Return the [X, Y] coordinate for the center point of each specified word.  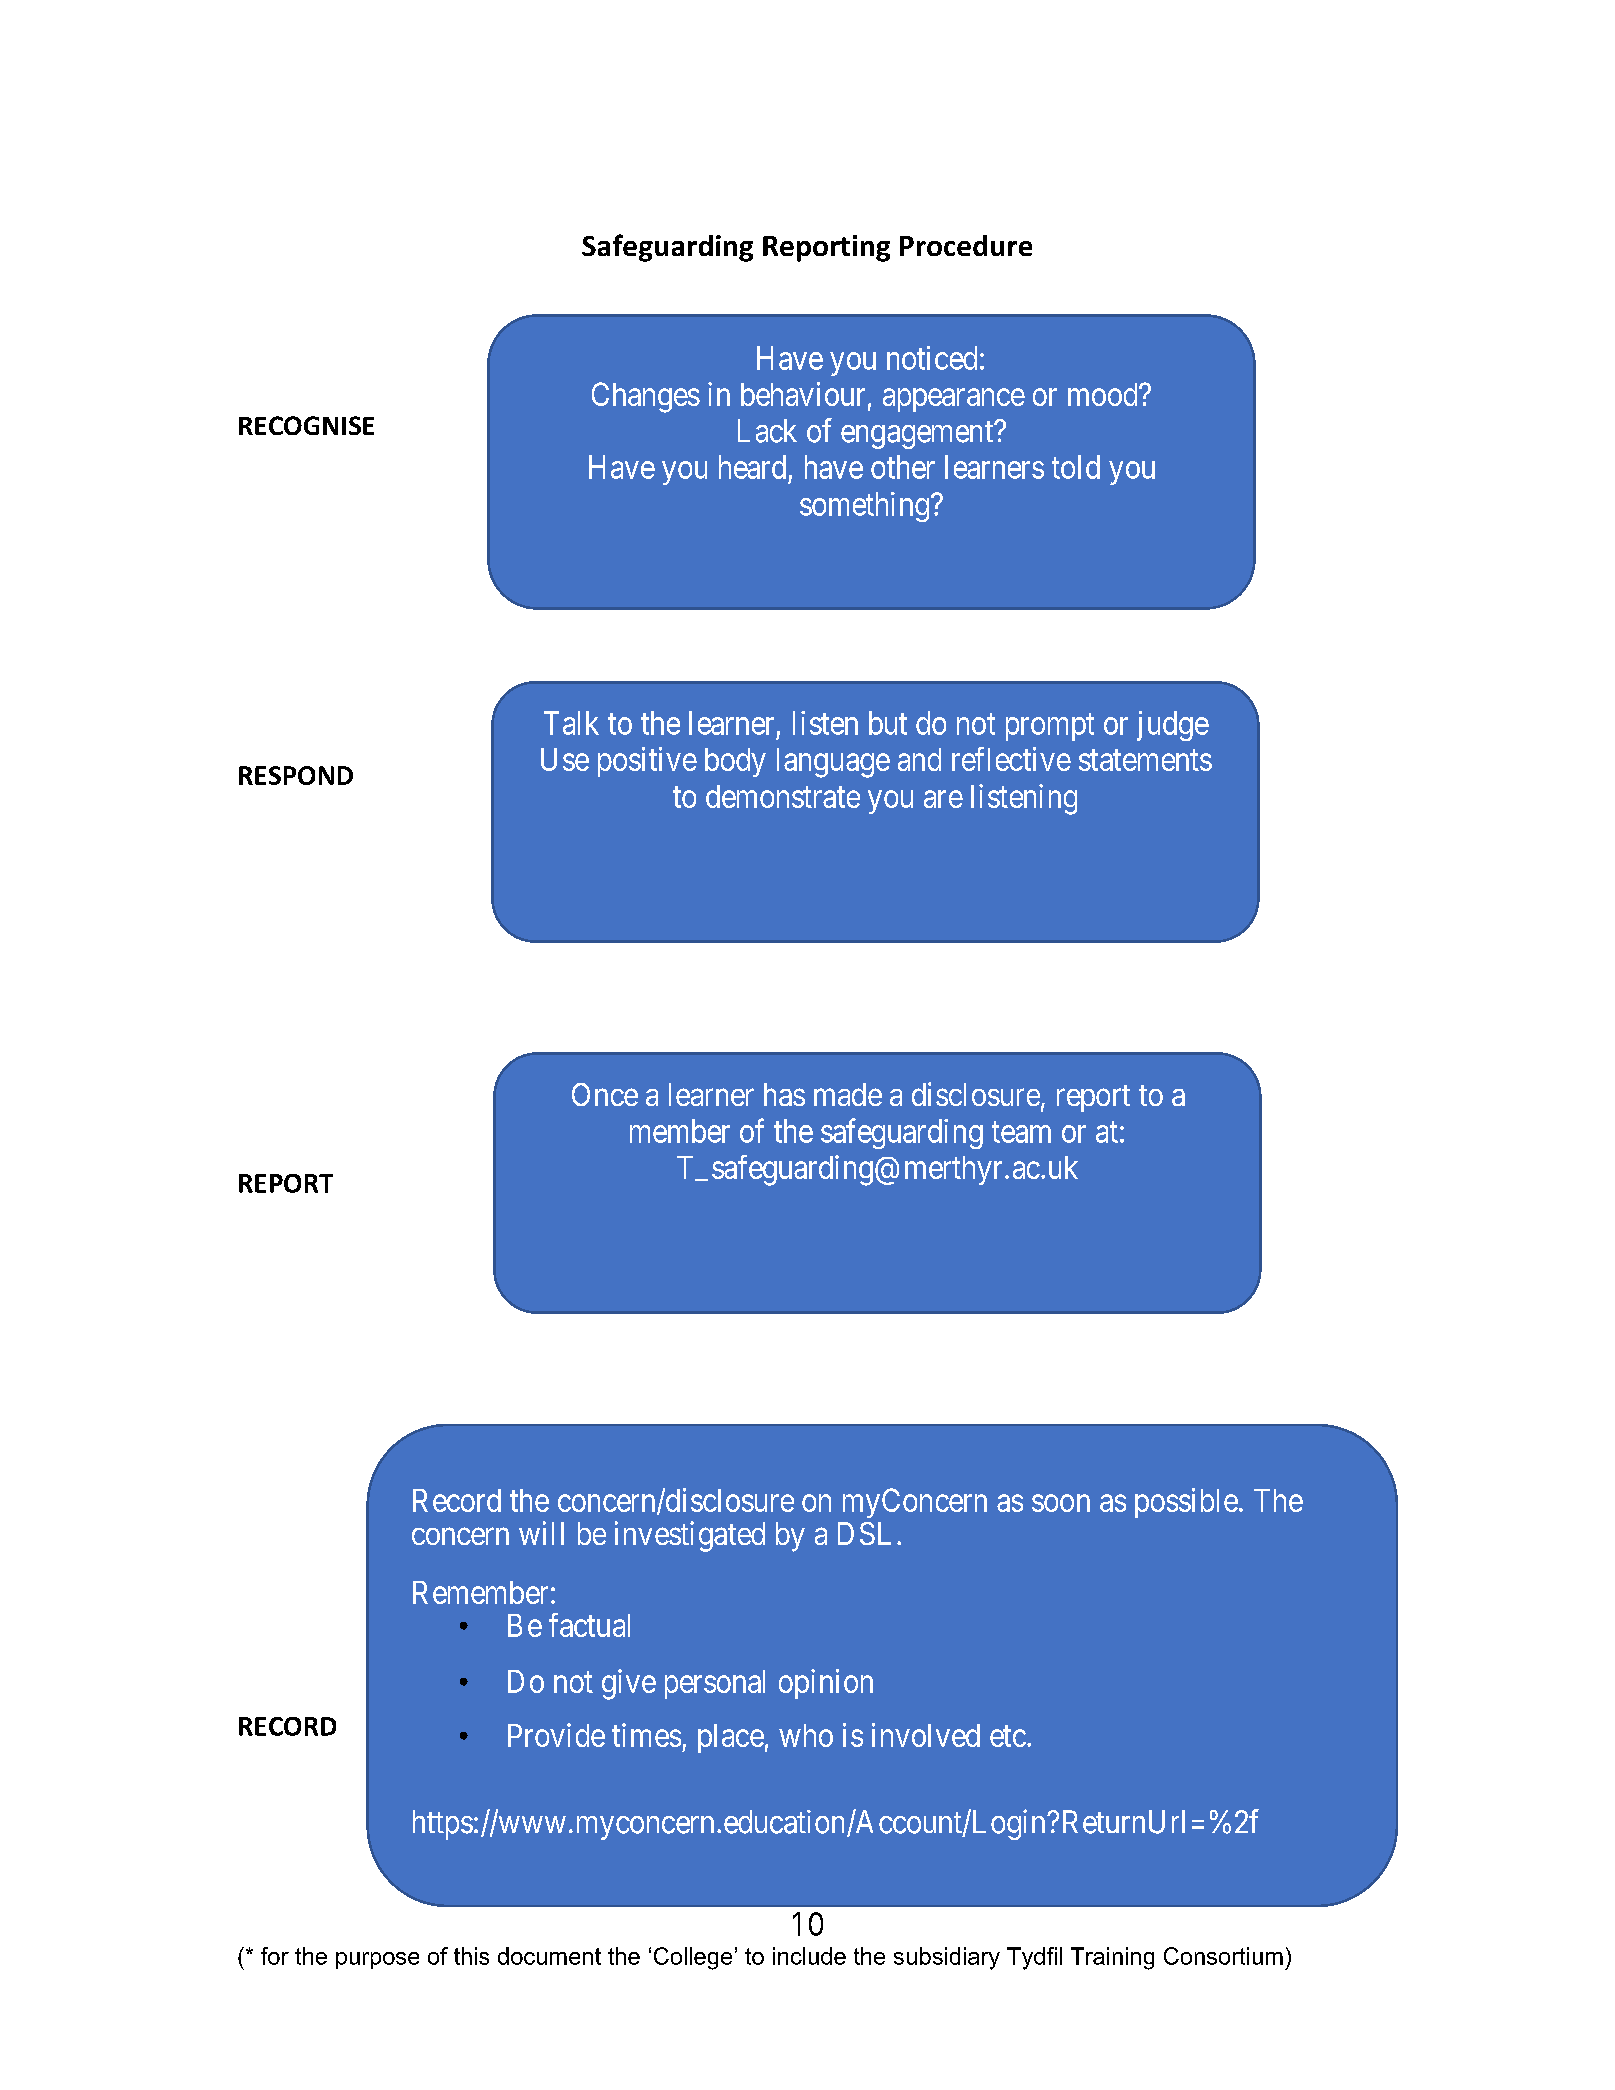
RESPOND [296, 775]
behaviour [803, 394]
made [848, 1094]
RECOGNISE [306, 425]
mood [1104, 394]
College [693, 1958]
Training [1112, 1958]
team [1021, 1132]
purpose [377, 1960]
